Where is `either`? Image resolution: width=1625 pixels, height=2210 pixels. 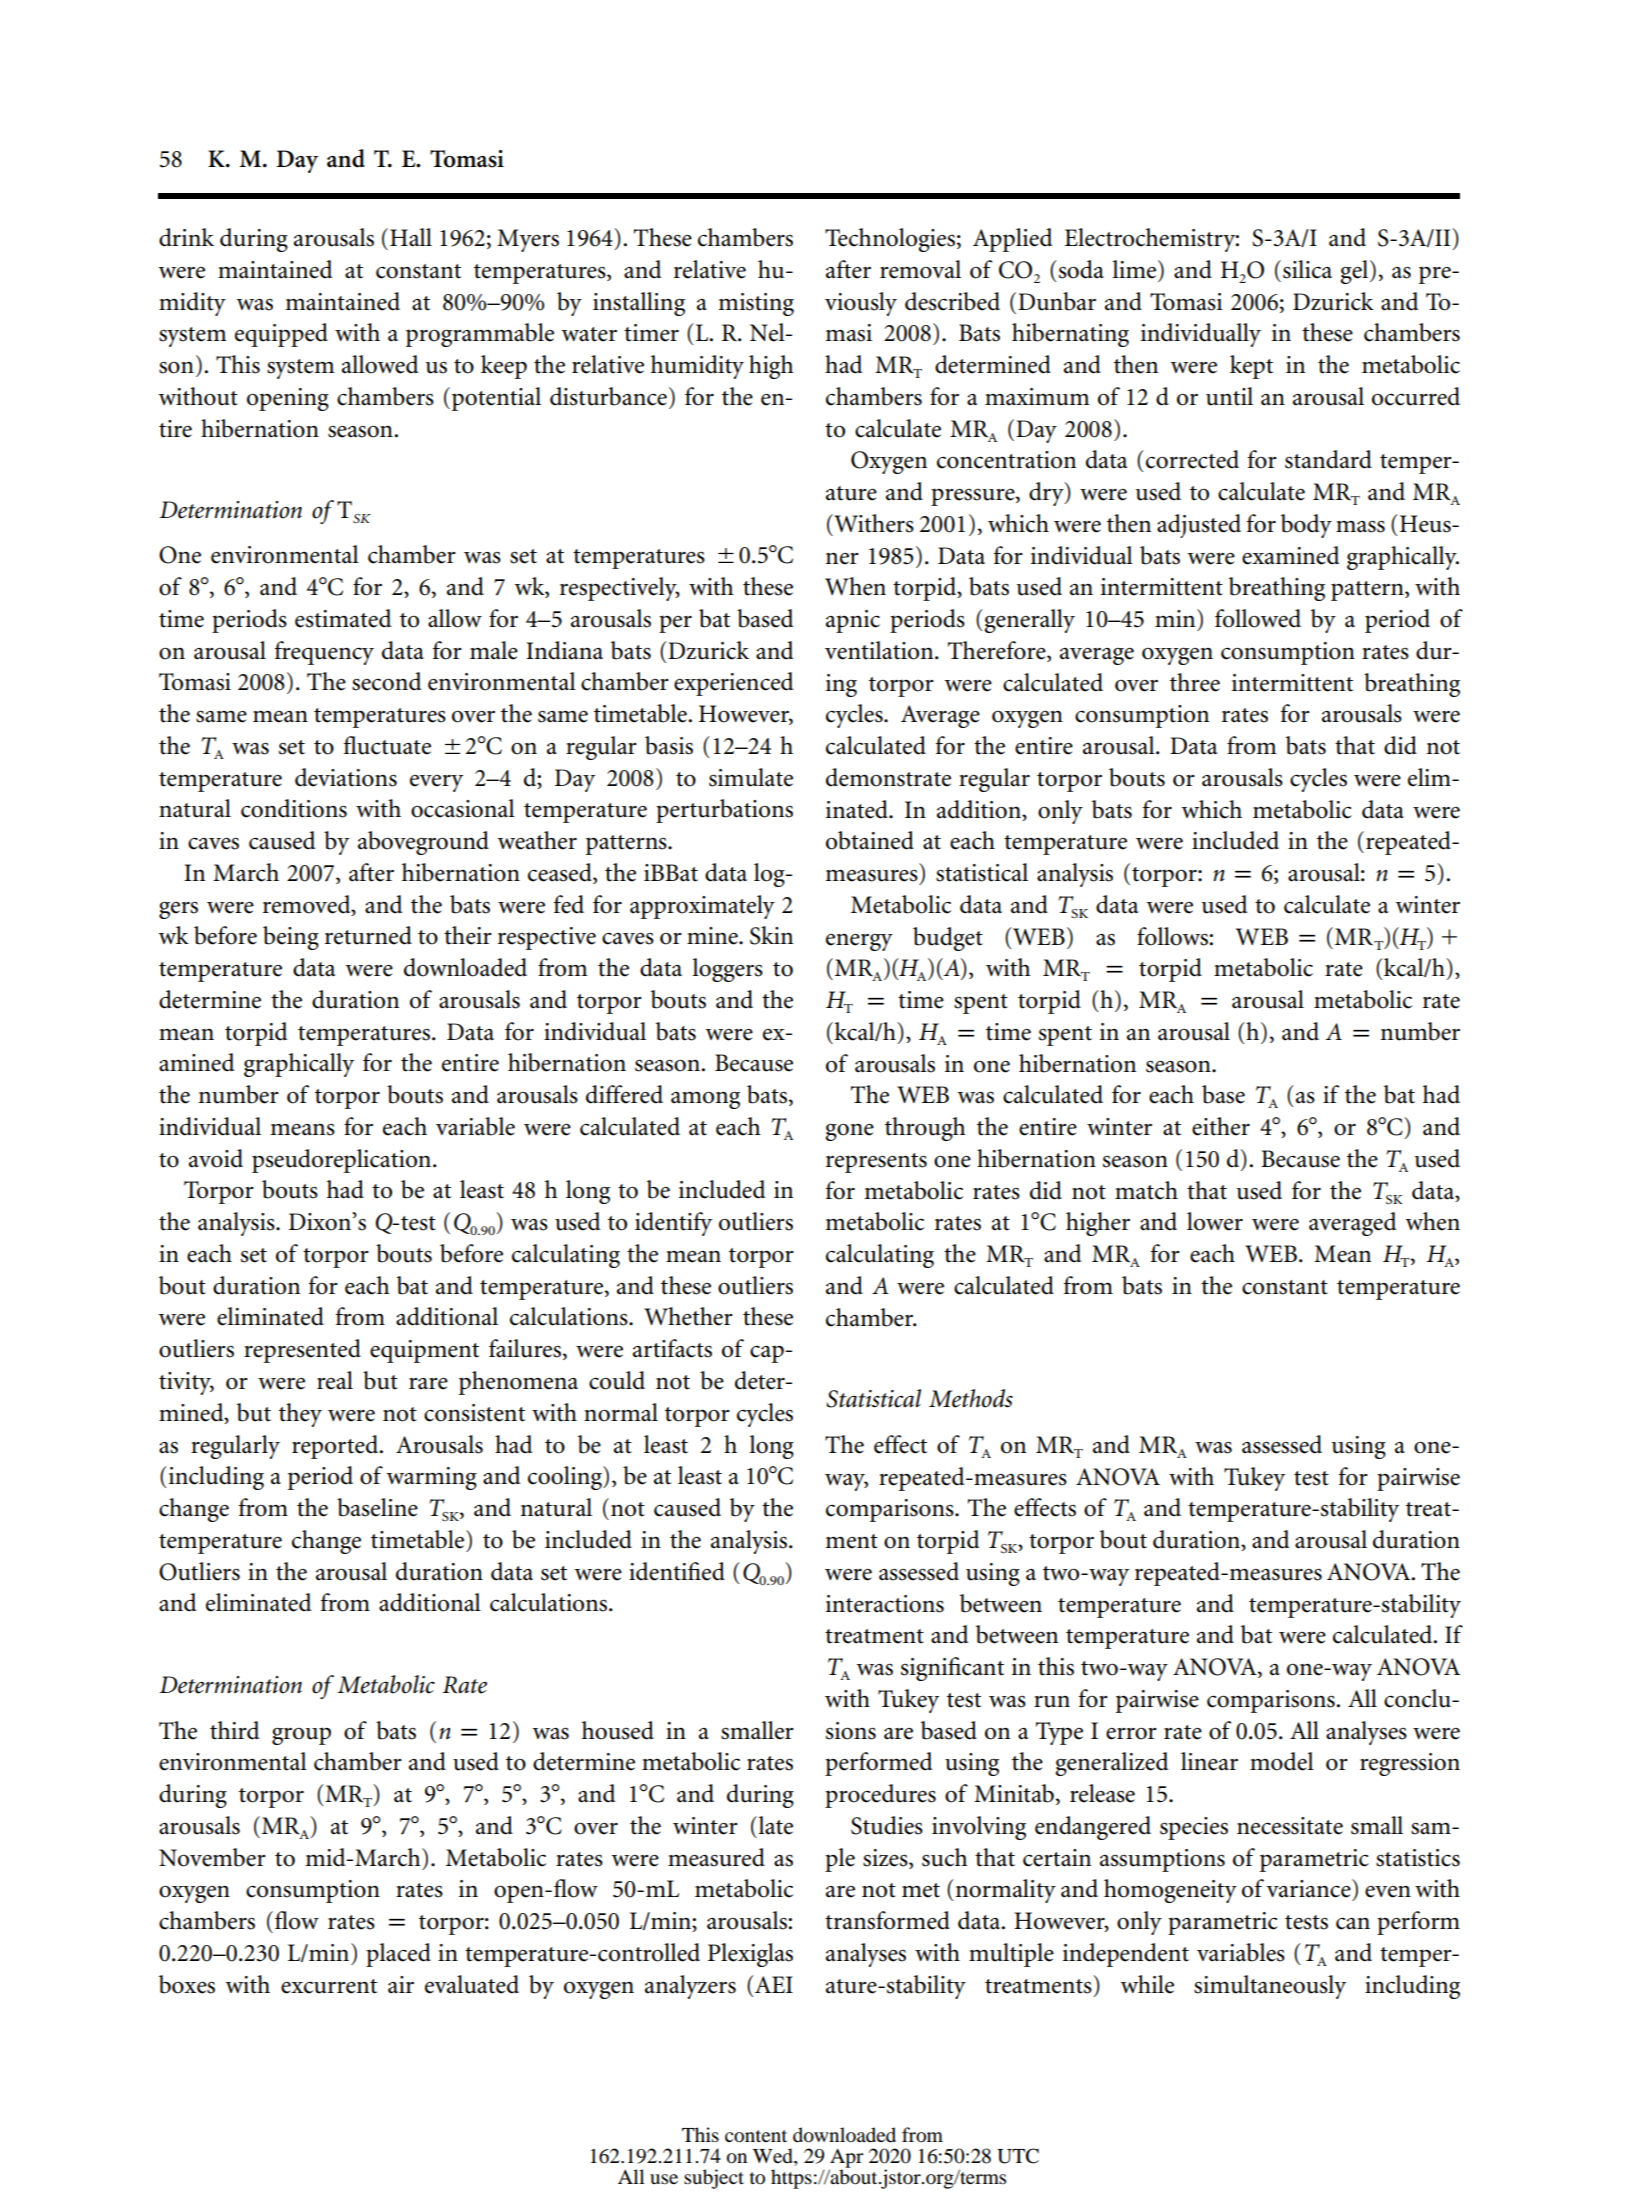
either is located at coordinates (1221, 1126).
